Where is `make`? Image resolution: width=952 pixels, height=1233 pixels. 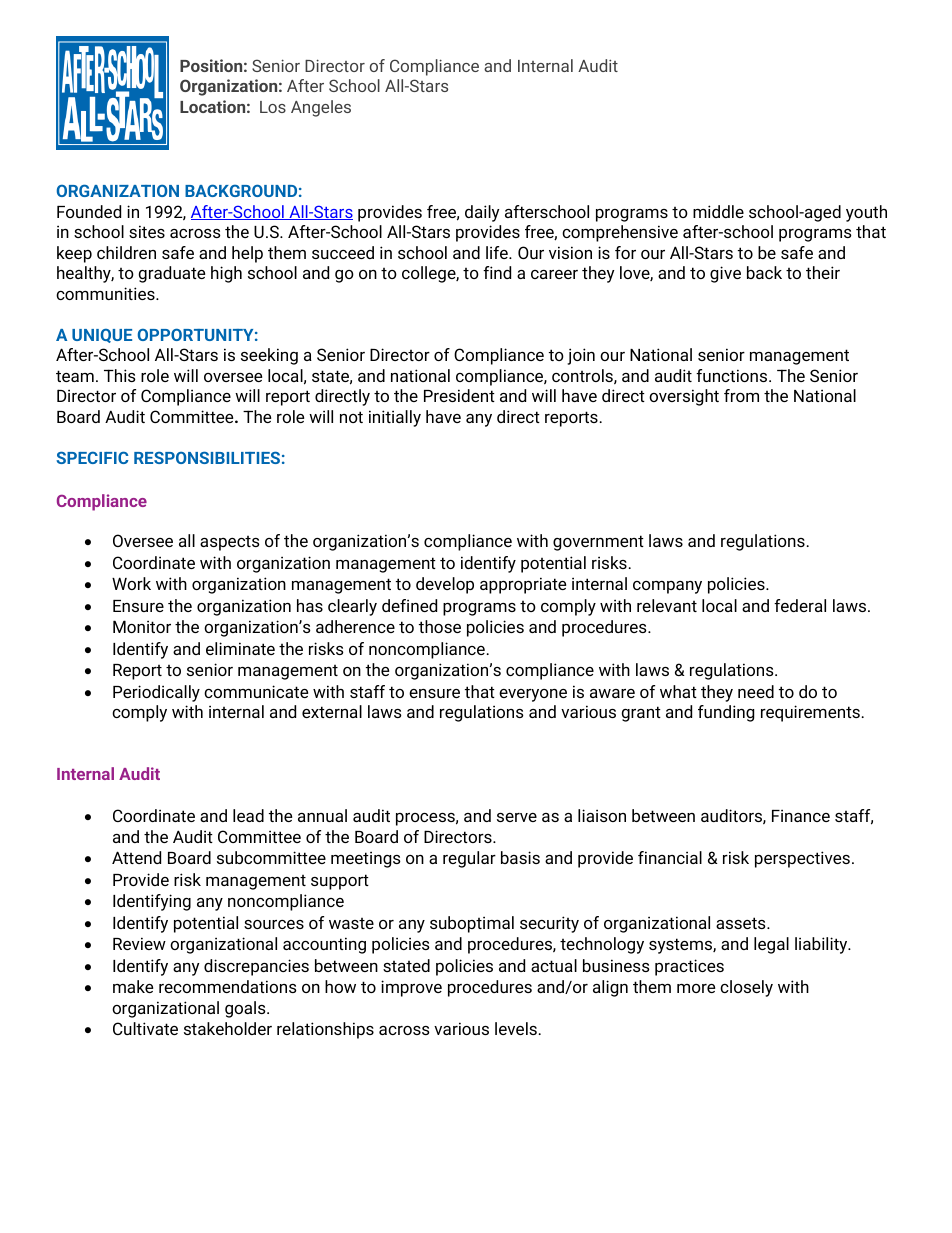
make is located at coordinates (133, 986).
